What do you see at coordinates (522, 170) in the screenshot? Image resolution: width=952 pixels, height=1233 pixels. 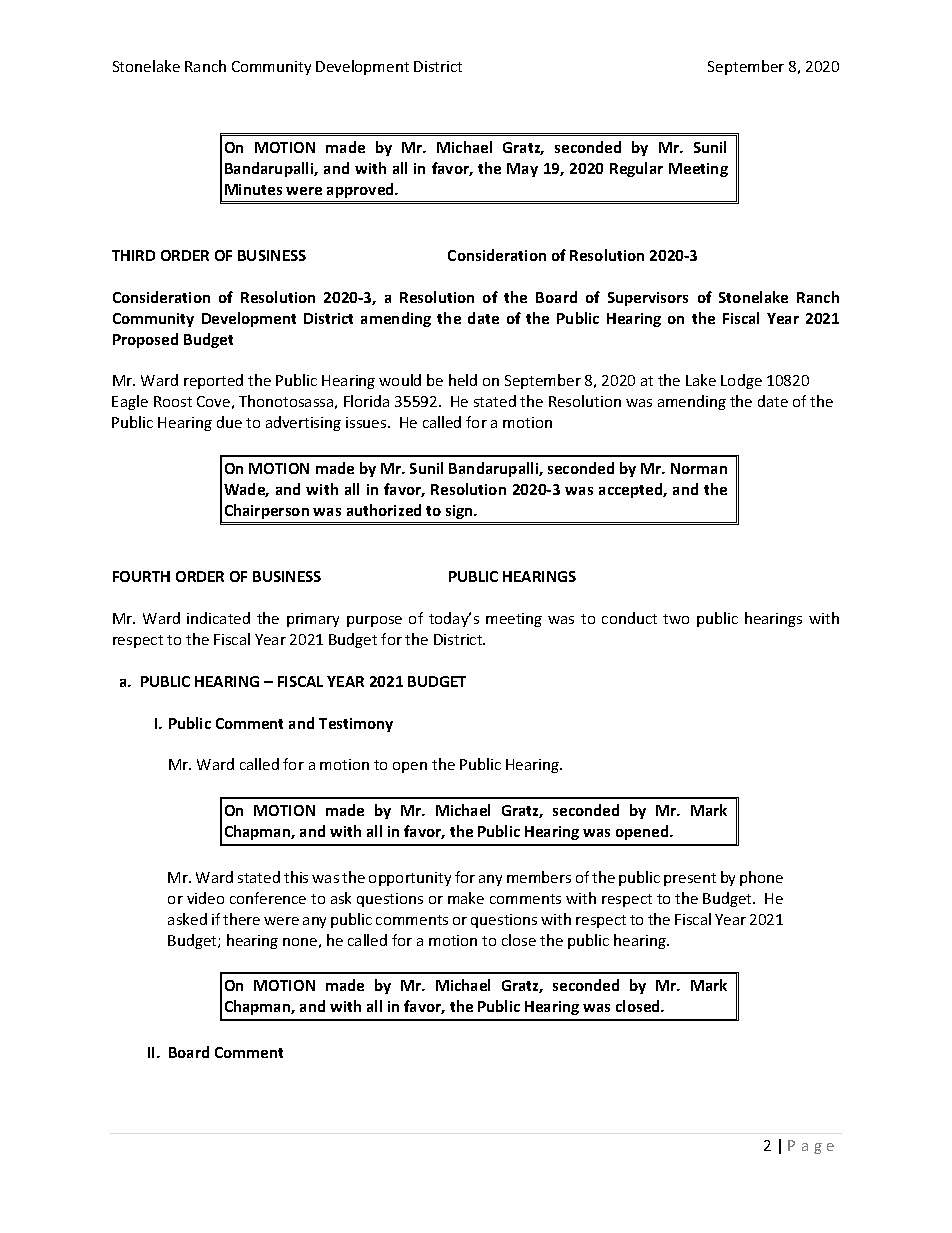 I see `May` at bounding box center [522, 170].
